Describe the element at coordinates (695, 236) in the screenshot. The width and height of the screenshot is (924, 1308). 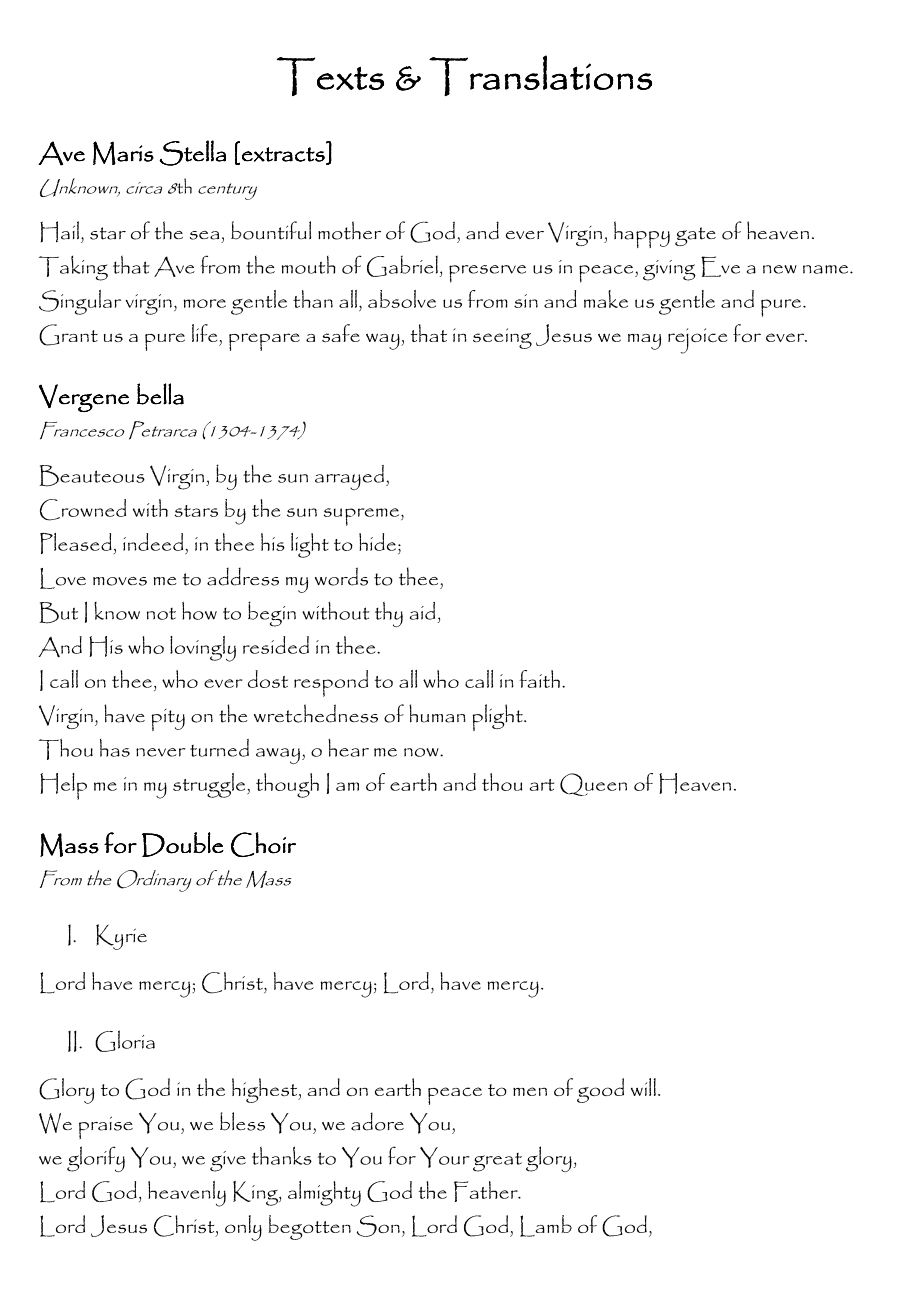
I see `gate` at that location.
